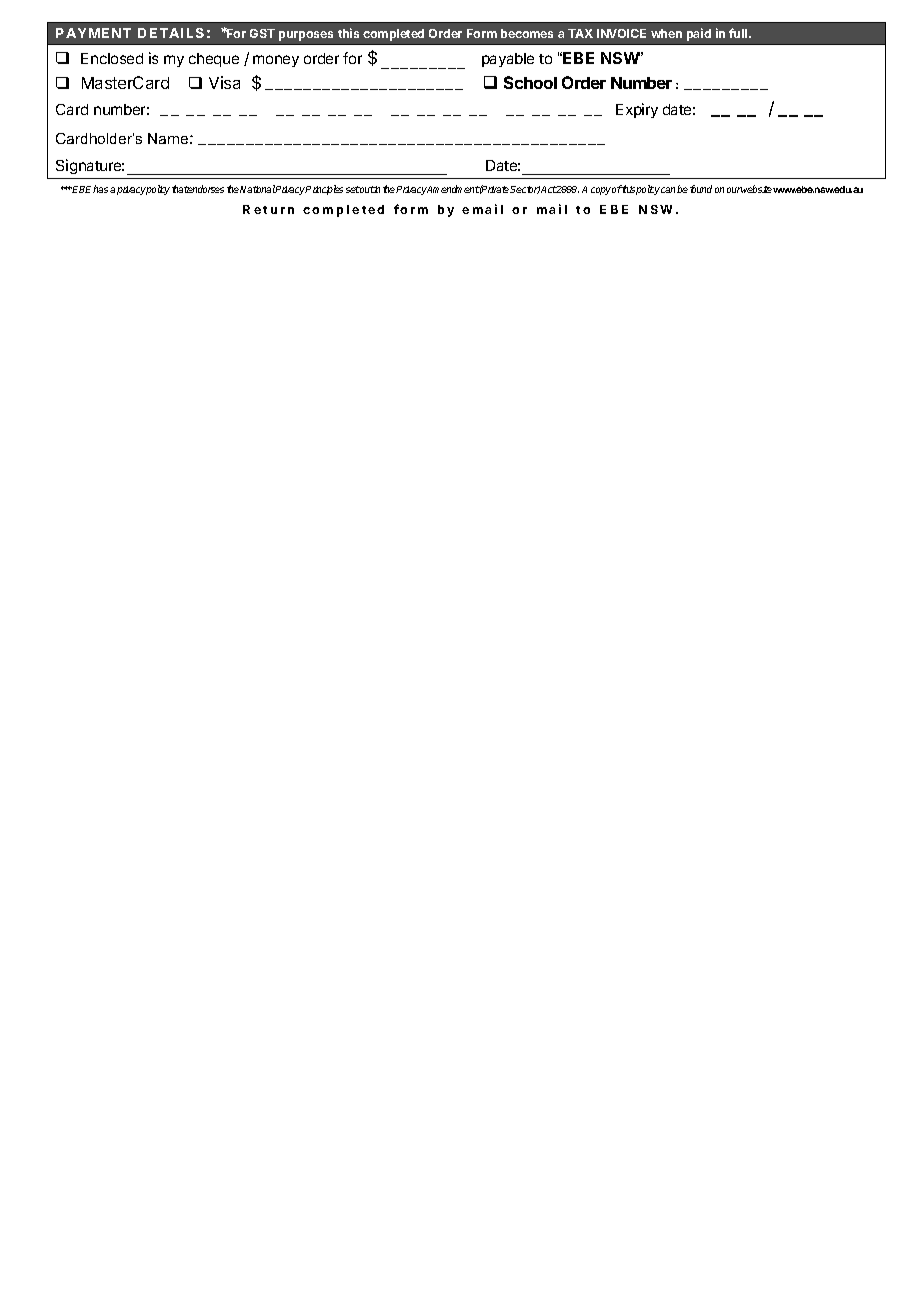 This document has height=1308, width=924. What do you see at coordinates (276, 61) in the document?
I see `money` at bounding box center [276, 61].
